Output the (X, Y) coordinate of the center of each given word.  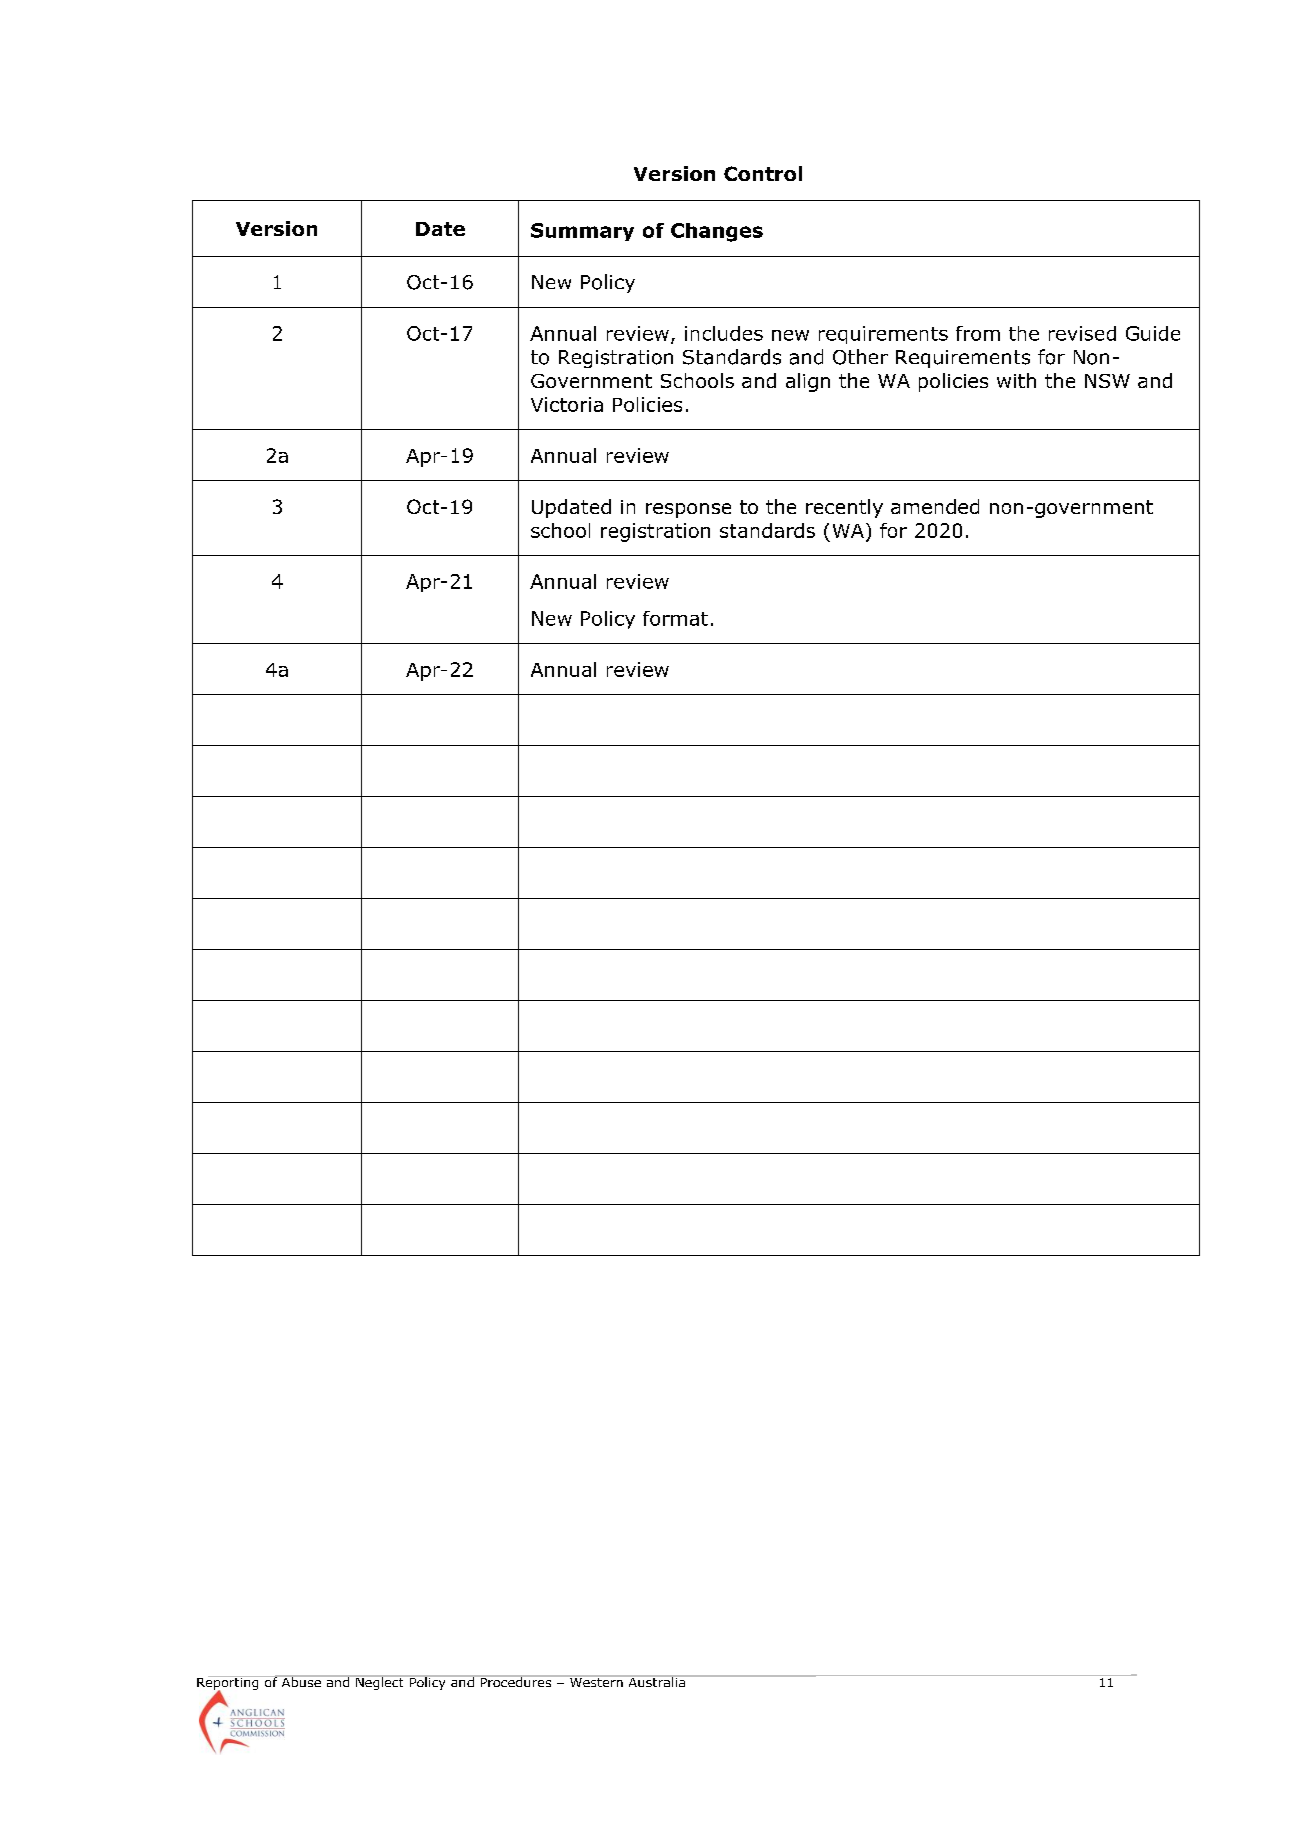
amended (935, 506)
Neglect (380, 1682)
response (688, 510)
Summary (582, 232)
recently (844, 508)
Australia (656, 1681)
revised (1082, 333)
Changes (717, 232)
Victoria (567, 404)
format (675, 618)
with (1016, 380)
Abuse (301, 1681)
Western (596, 1681)
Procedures (516, 1681)
